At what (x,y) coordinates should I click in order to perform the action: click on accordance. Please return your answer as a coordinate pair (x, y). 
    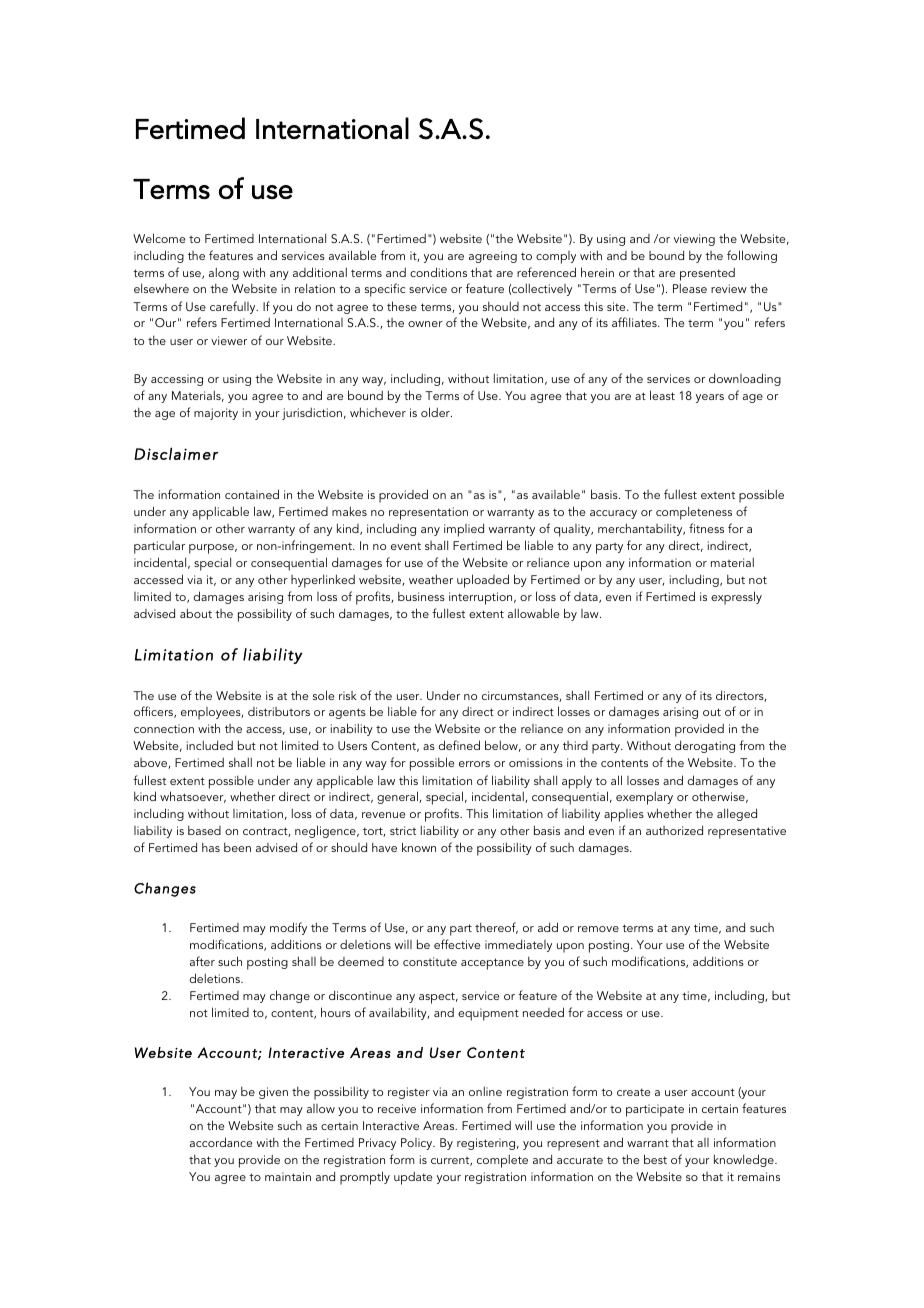
    Looking at the image, I should click on (221, 1142).
